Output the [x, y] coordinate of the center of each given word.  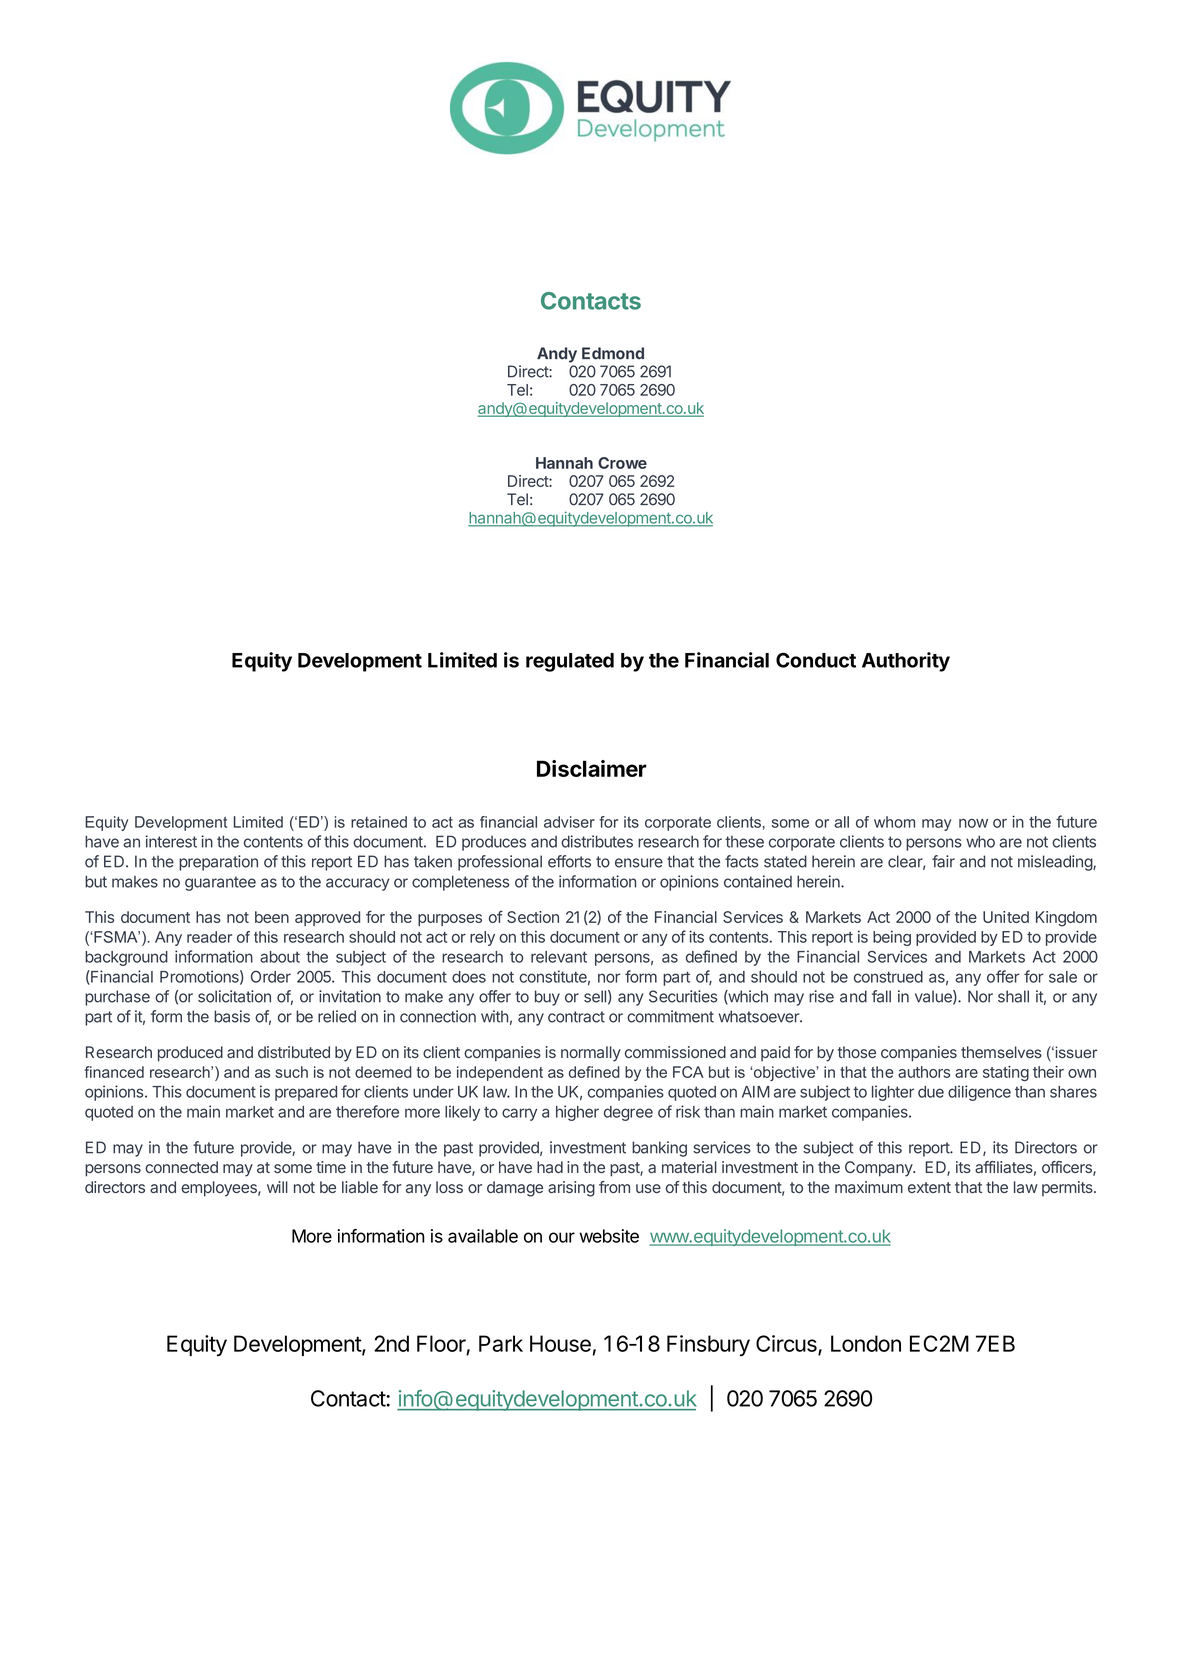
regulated [570, 662]
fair [943, 861]
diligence [979, 1093]
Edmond [613, 353]
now [973, 823]
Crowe [622, 463]
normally [591, 1054]
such [291, 1072]
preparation [218, 863]
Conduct [816, 660]
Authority [906, 662]
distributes [597, 841]
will [277, 1187]
